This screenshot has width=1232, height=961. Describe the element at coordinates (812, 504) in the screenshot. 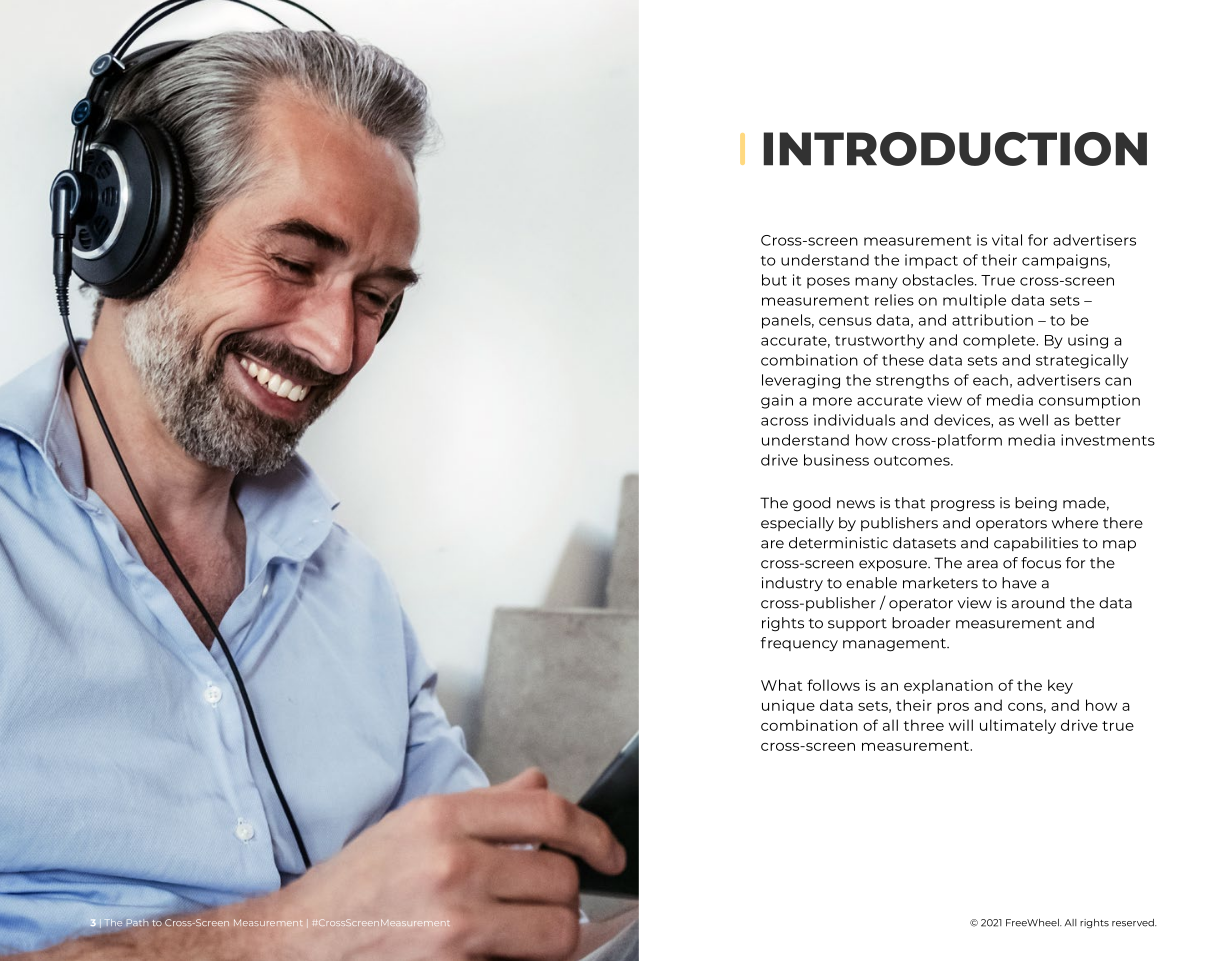

I see `good` at that location.
